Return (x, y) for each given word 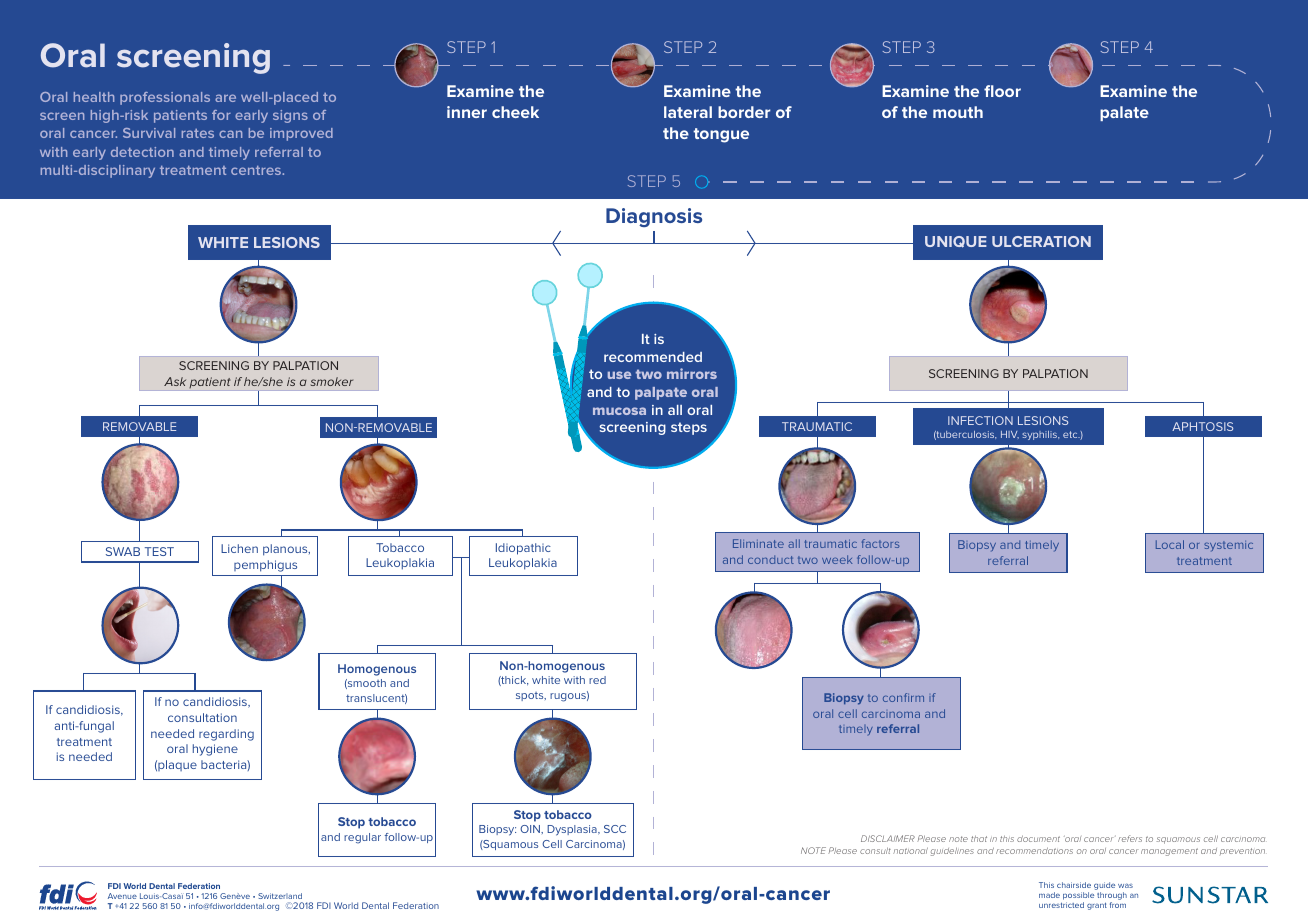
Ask (175, 381)
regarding (226, 735)
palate (1124, 113)
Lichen (239, 548)
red (597, 680)
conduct (771, 559)
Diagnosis (654, 217)
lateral (688, 112)
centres (257, 170)
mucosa (619, 411)
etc (1071, 434)
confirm (903, 697)
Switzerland (280, 896)
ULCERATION (1041, 241)
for (221, 115)
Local (1170, 544)
